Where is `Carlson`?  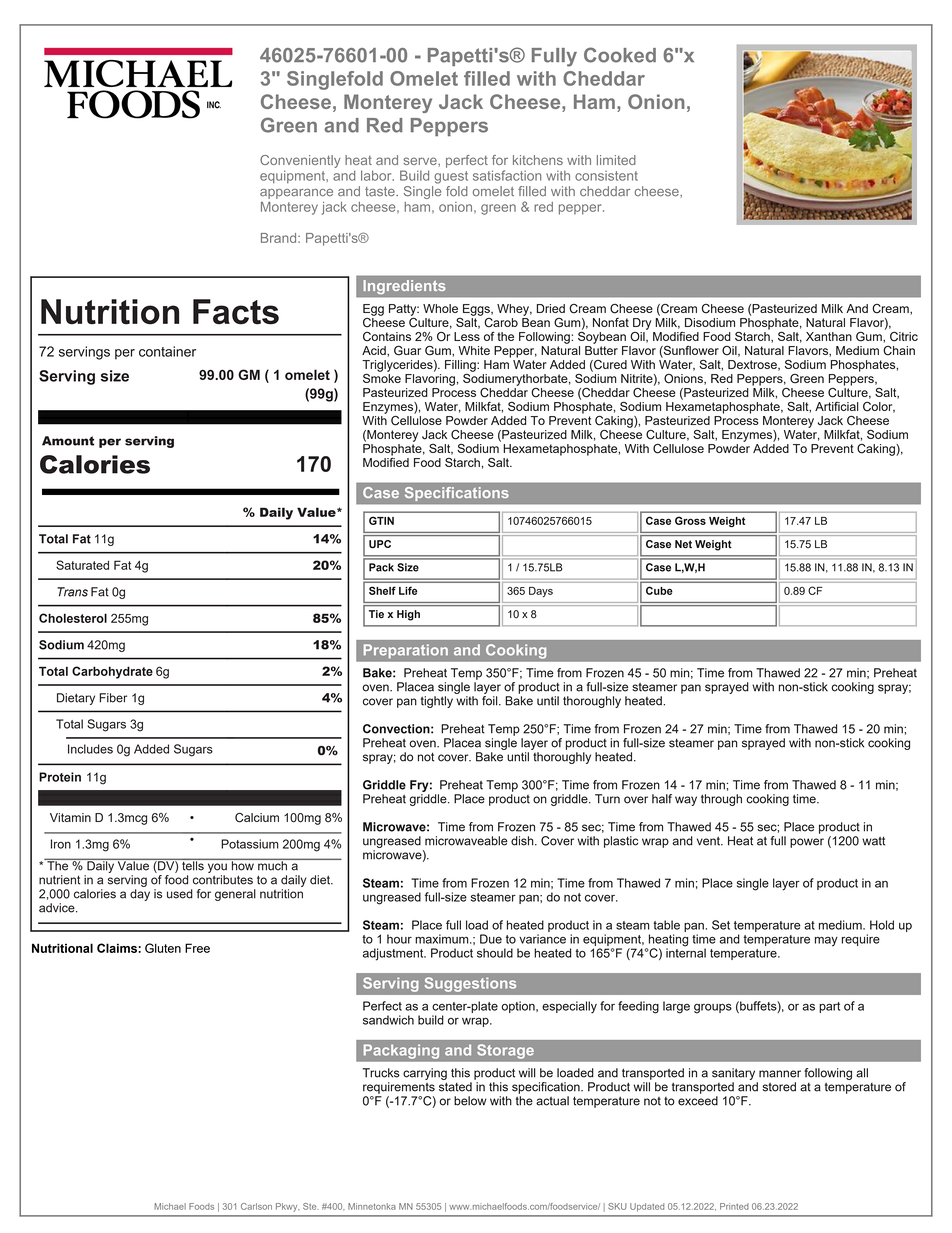 Carlson is located at coordinates (256, 1206).
